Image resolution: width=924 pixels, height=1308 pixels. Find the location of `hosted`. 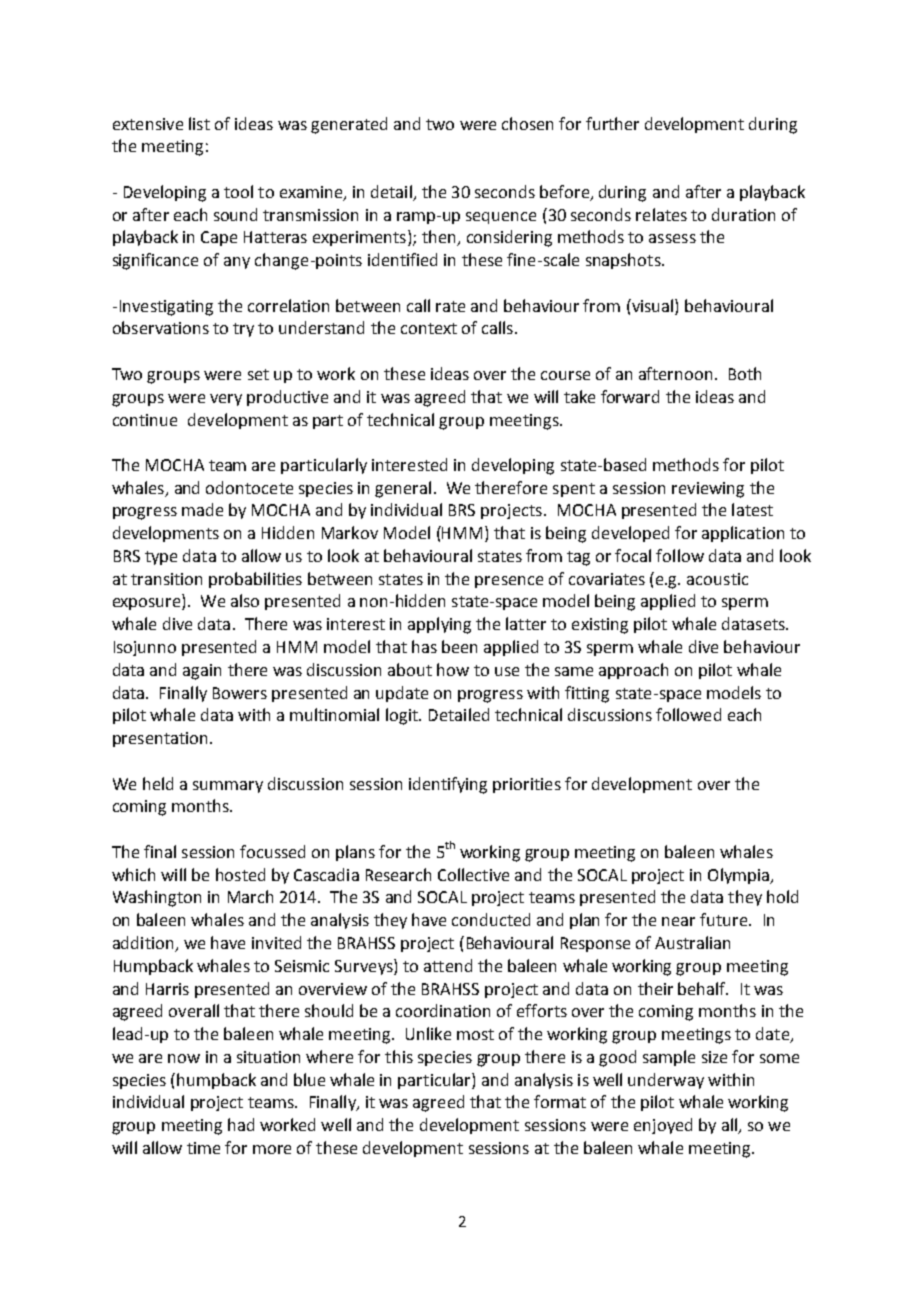

hosted is located at coordinates (240, 874).
